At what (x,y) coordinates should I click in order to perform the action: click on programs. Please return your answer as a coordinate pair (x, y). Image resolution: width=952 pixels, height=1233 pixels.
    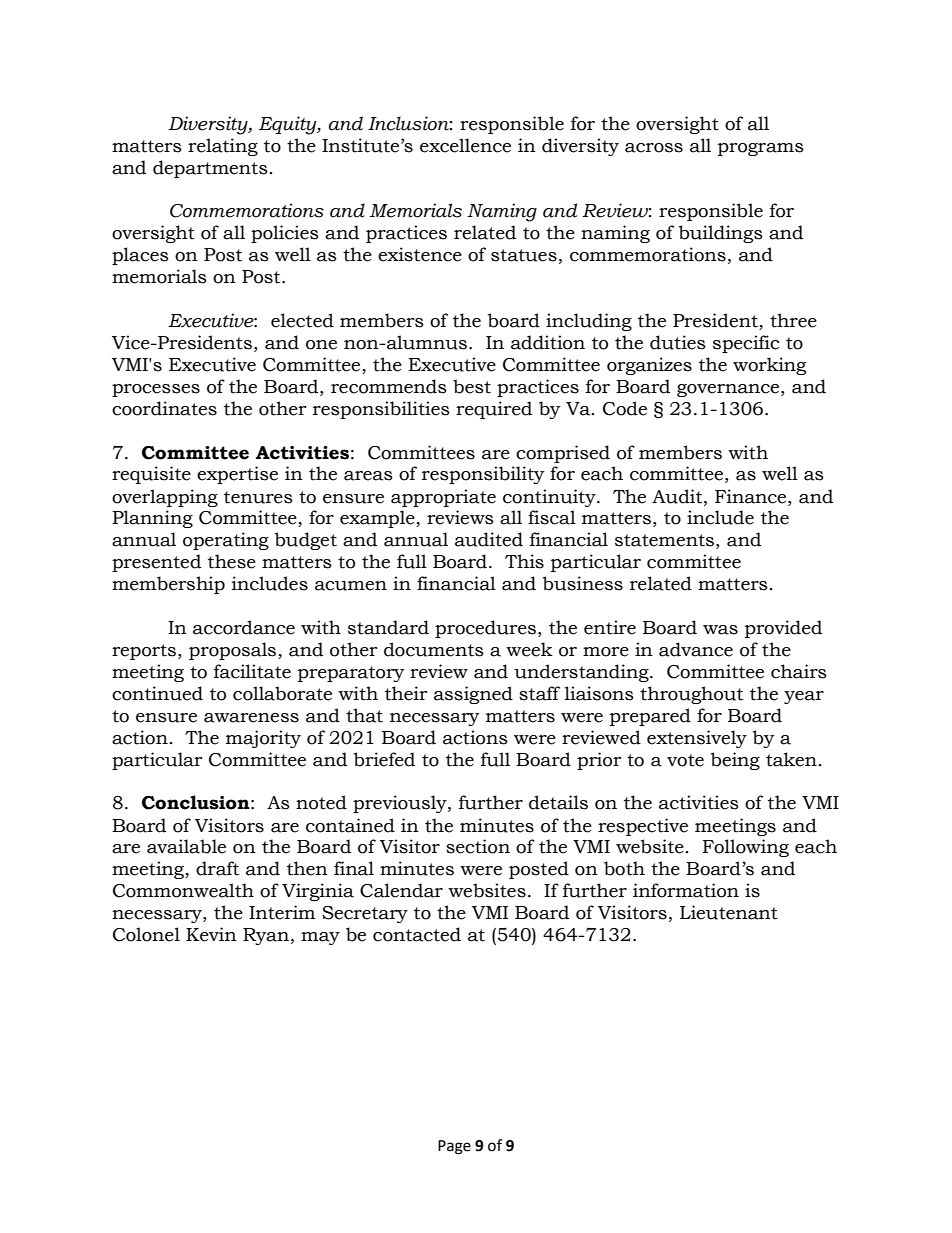
    Looking at the image, I should click on (761, 149).
